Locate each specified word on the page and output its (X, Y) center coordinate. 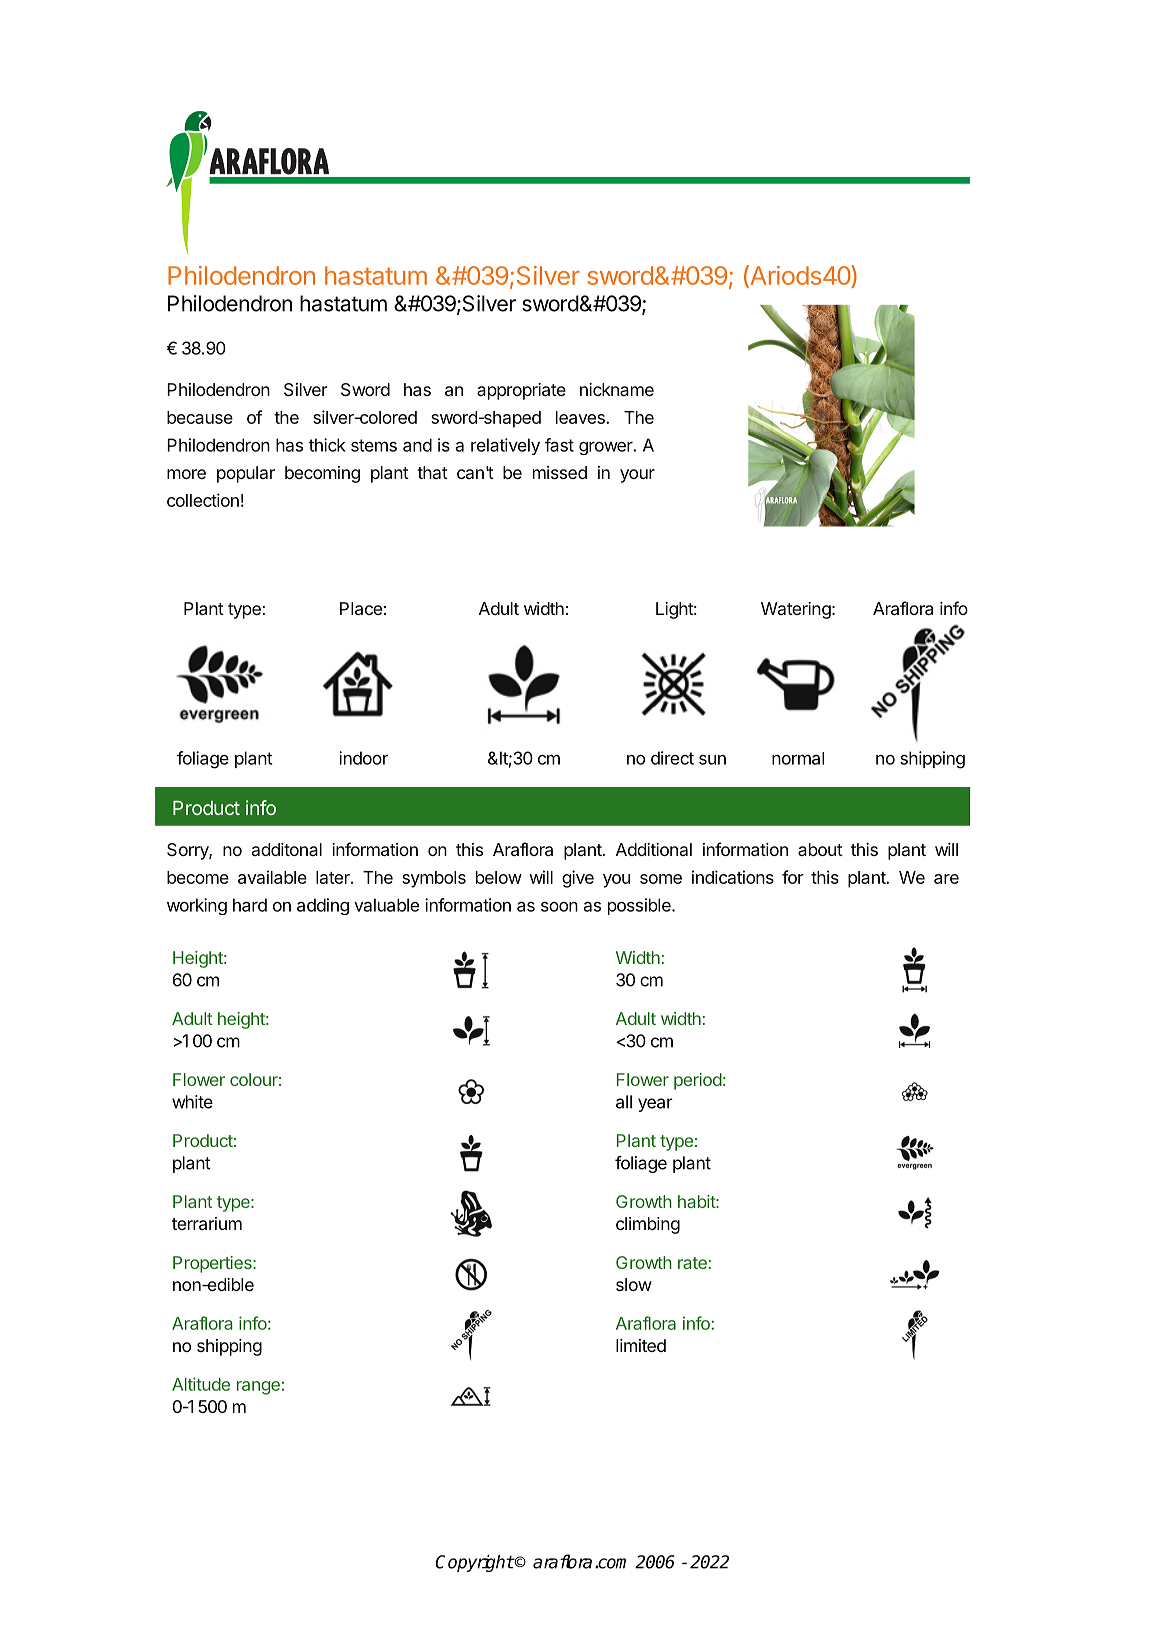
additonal (287, 849)
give (578, 879)
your (637, 476)
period (698, 1081)
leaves (581, 417)
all (624, 1102)
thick (327, 445)
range (258, 1388)
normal (798, 758)
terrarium (207, 1223)
